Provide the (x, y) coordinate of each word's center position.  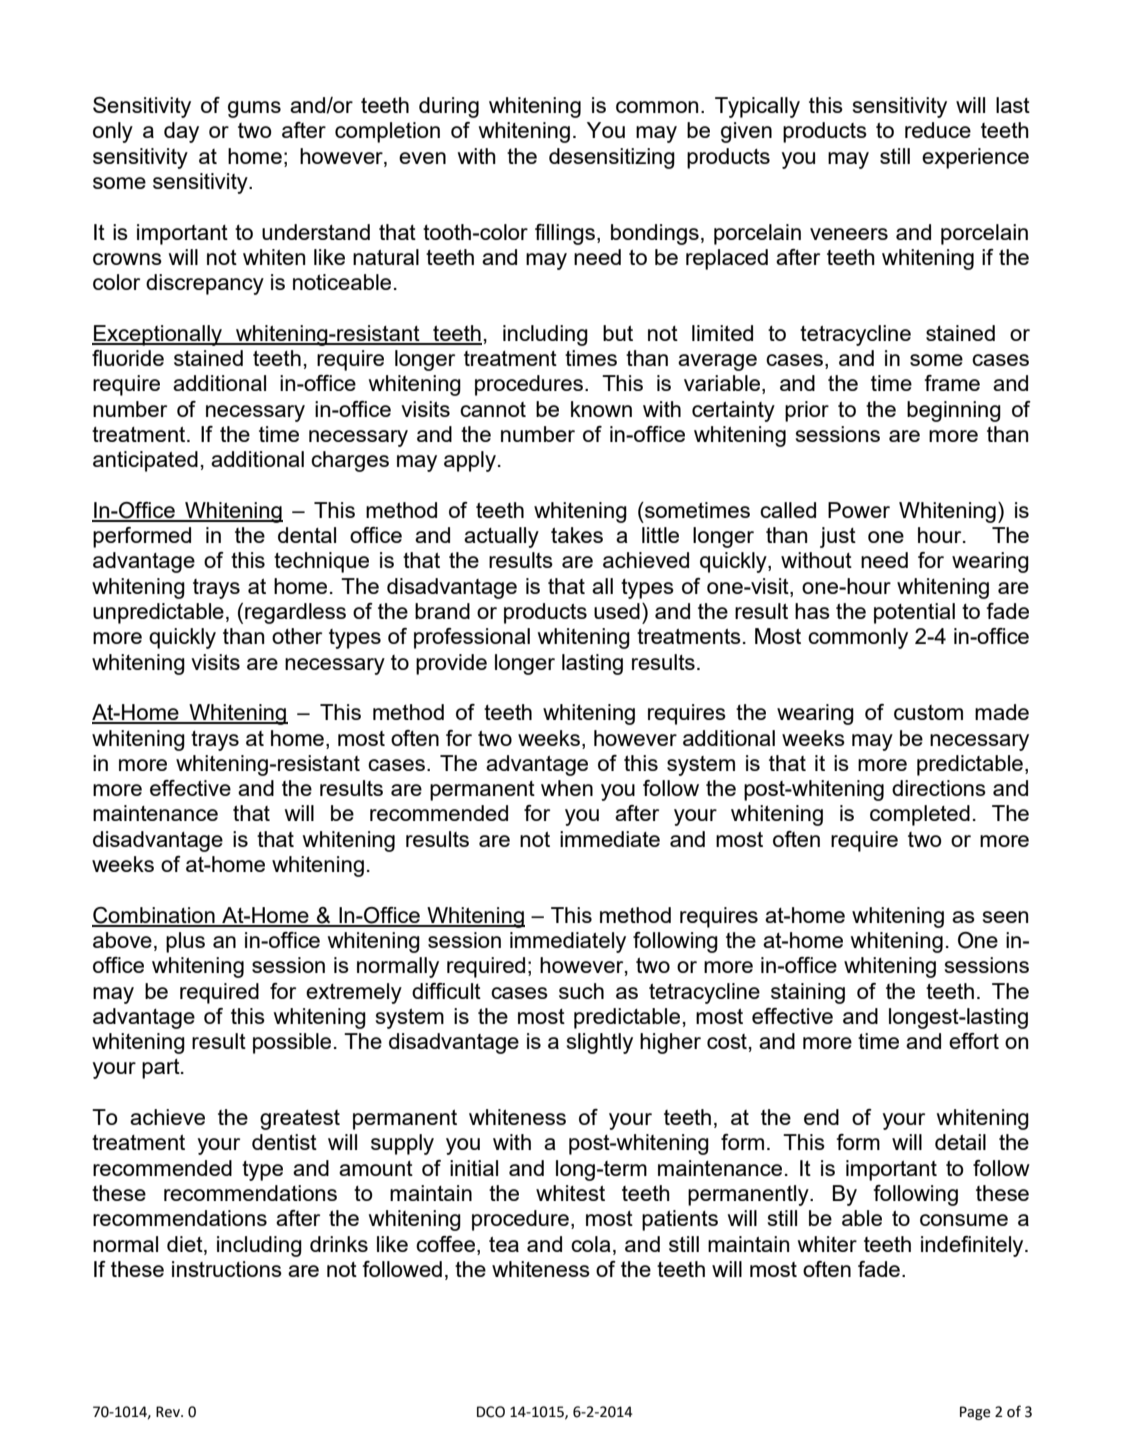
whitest (570, 1193)
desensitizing (612, 158)
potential (914, 613)
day (181, 132)
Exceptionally (158, 335)
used (617, 611)
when (567, 788)
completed (920, 815)
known (601, 409)
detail (960, 1142)
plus (185, 942)
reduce (938, 130)
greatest (300, 1120)
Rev (169, 1412)
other (297, 636)
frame (952, 383)
